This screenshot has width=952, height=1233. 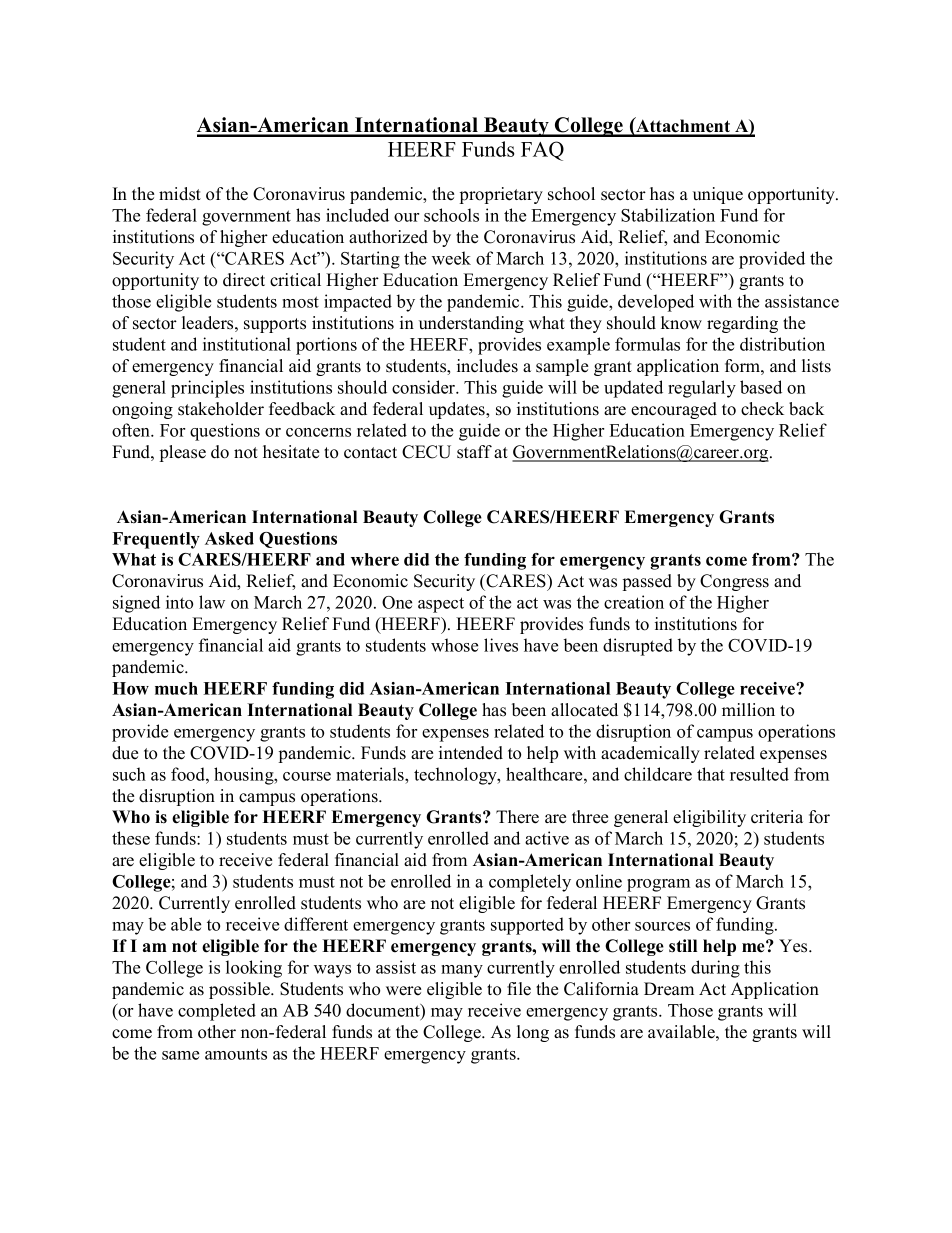 What do you see at coordinates (501, 195) in the screenshot?
I see `proprietary` at bounding box center [501, 195].
